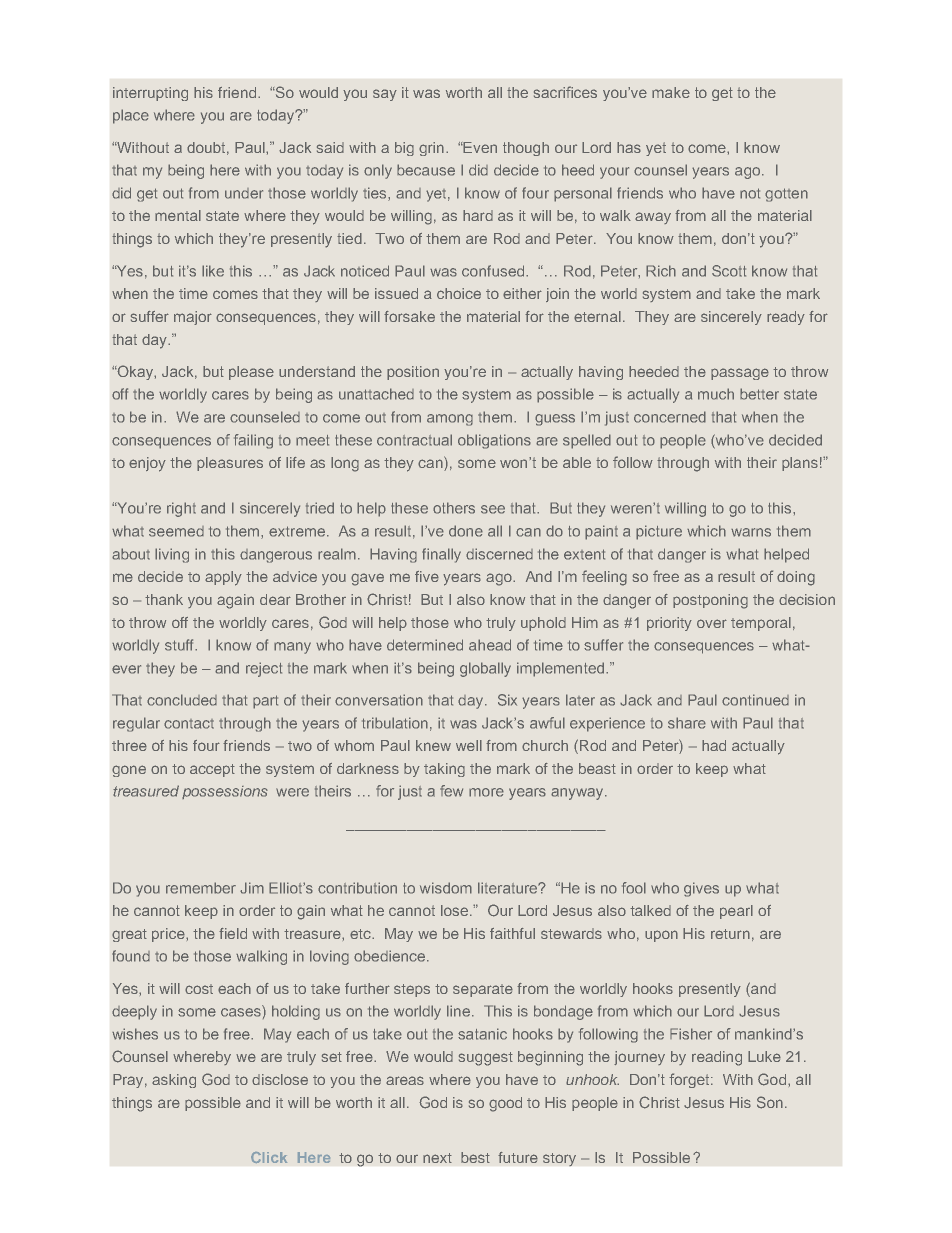 This image has height=1233, width=952. What do you see at coordinates (150, 94) in the image?
I see `interrupting` at bounding box center [150, 94].
